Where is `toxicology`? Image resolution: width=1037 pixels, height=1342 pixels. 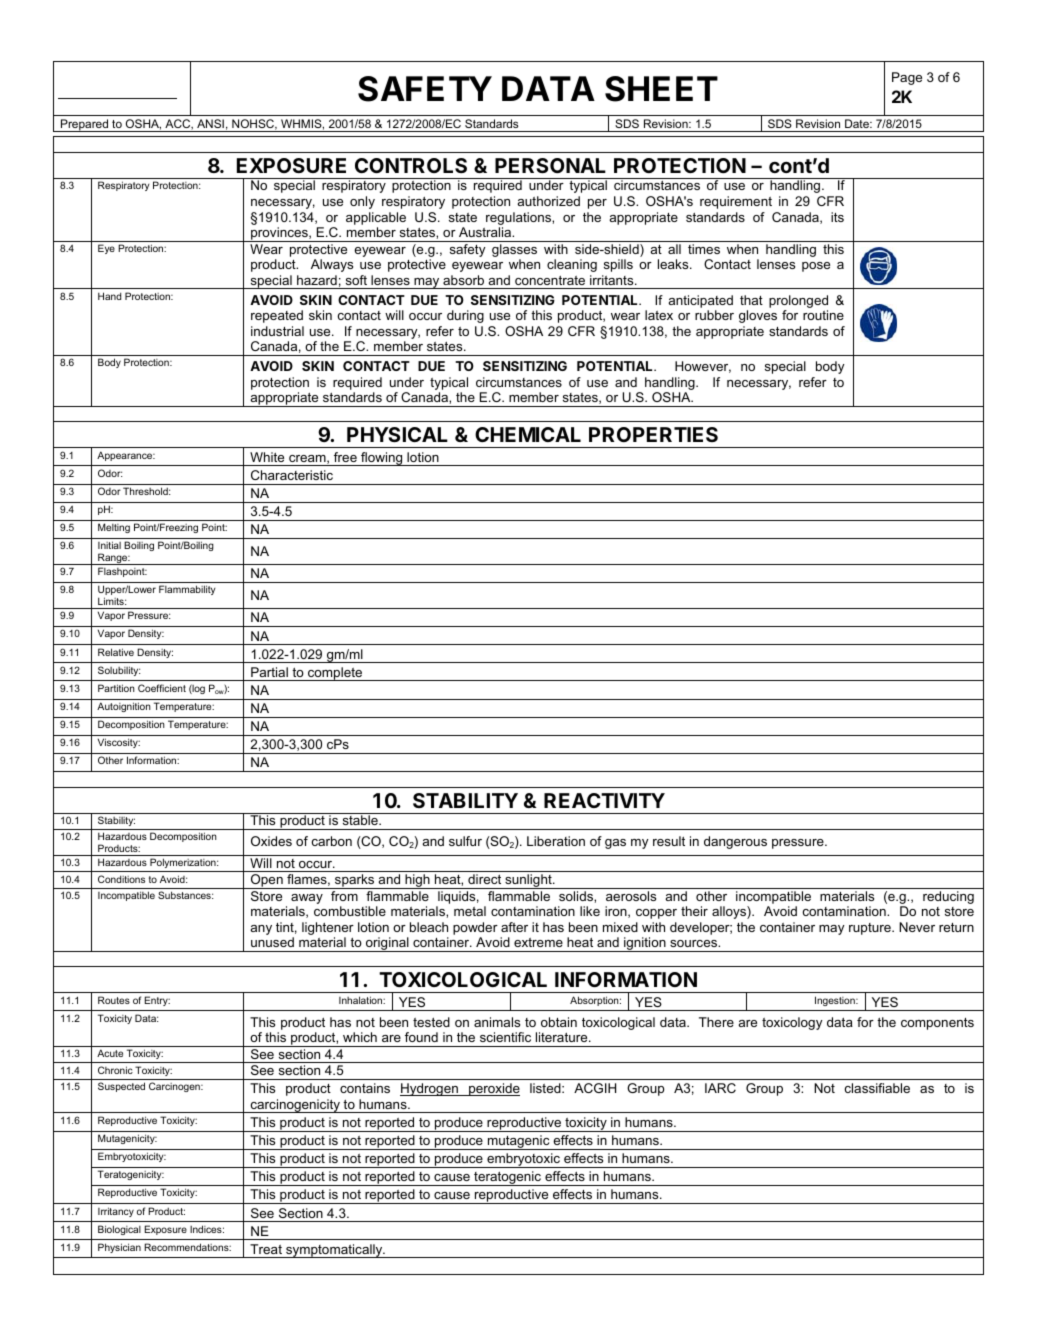 toxicology is located at coordinates (792, 1023).
